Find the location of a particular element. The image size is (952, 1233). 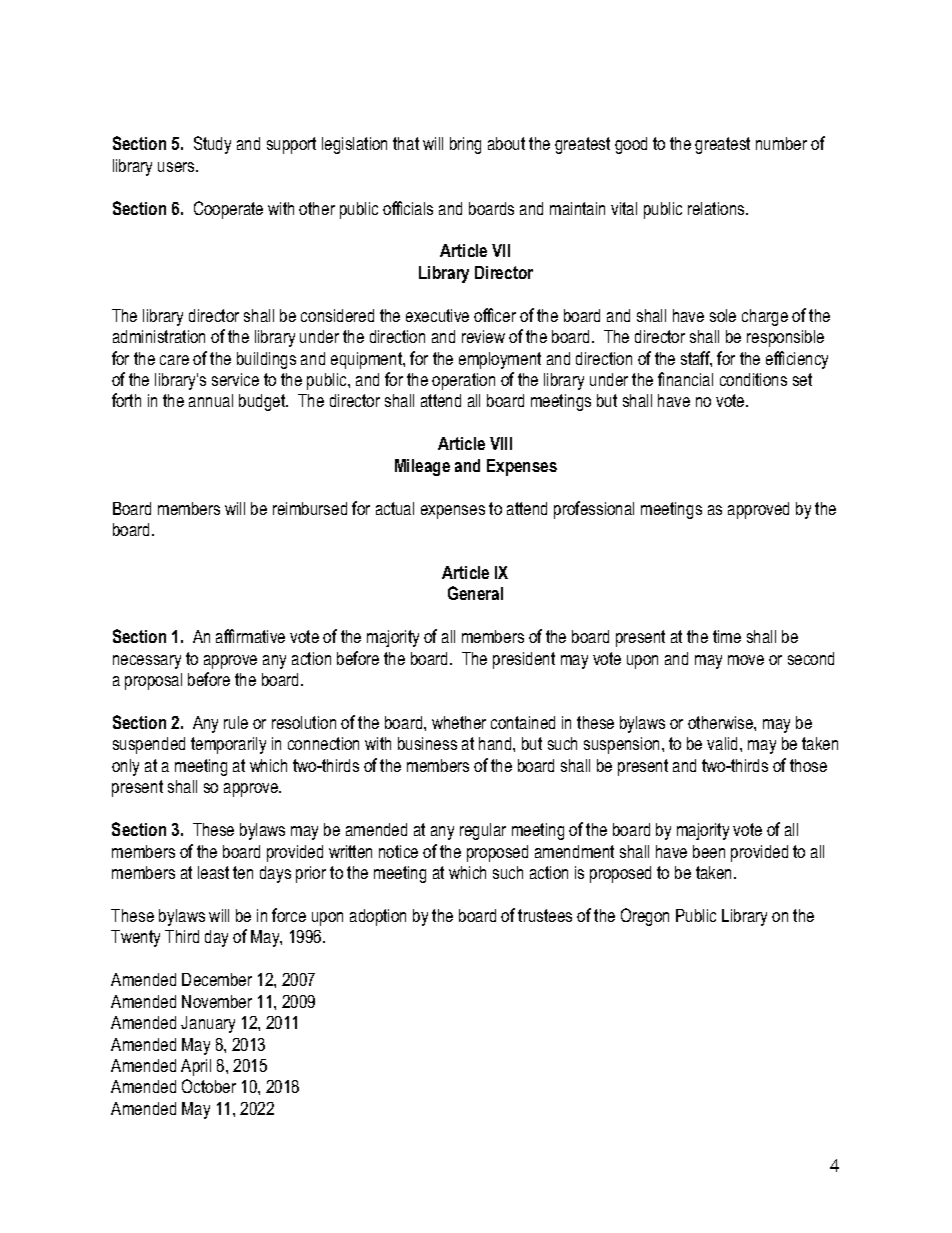

relations is located at coordinates (717, 208).
